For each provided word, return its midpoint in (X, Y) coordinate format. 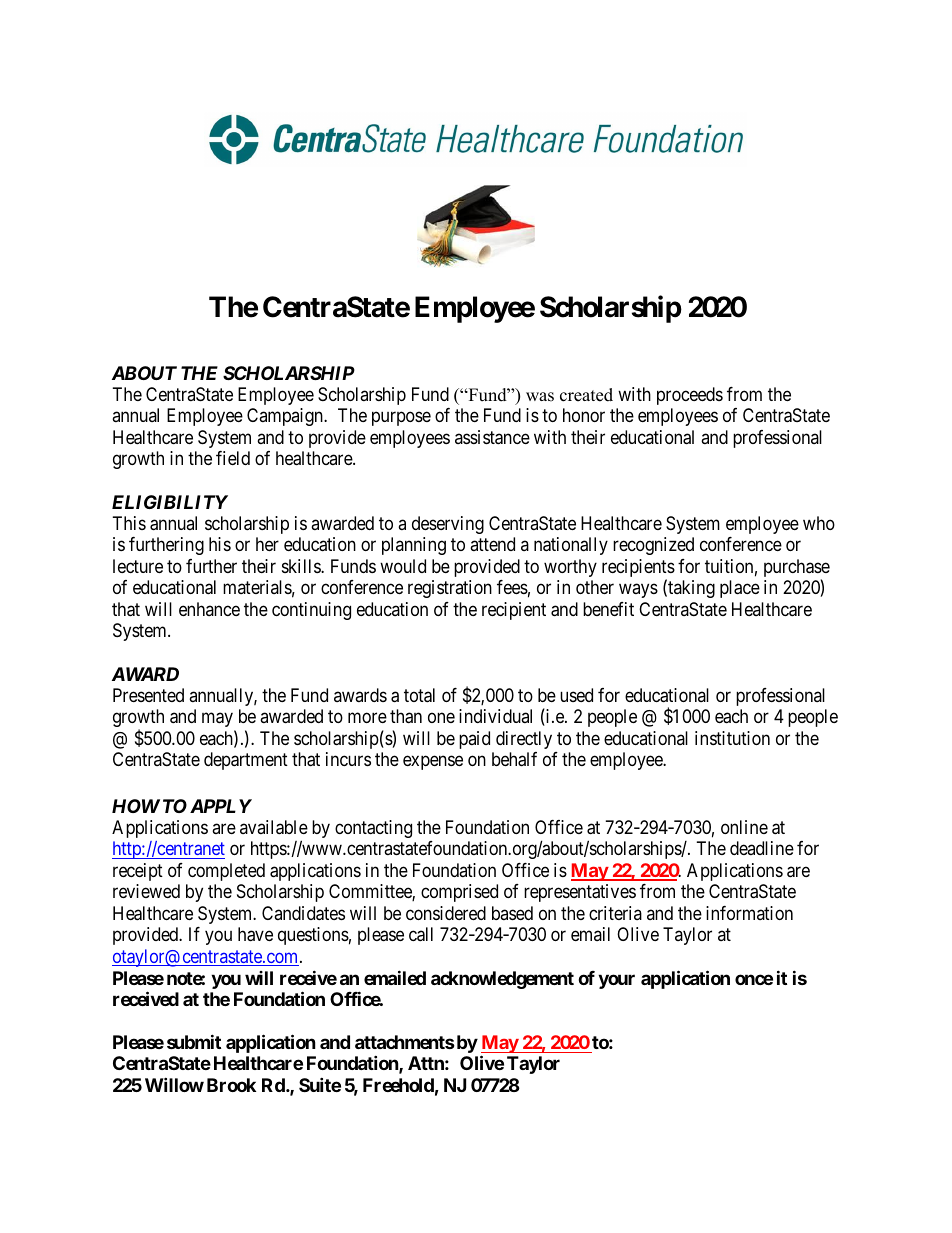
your (616, 981)
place (740, 589)
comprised (459, 893)
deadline (762, 848)
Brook (231, 1085)
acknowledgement (502, 980)
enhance (209, 609)
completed (226, 872)
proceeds (690, 396)
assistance (492, 437)
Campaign (286, 417)
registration (450, 589)
